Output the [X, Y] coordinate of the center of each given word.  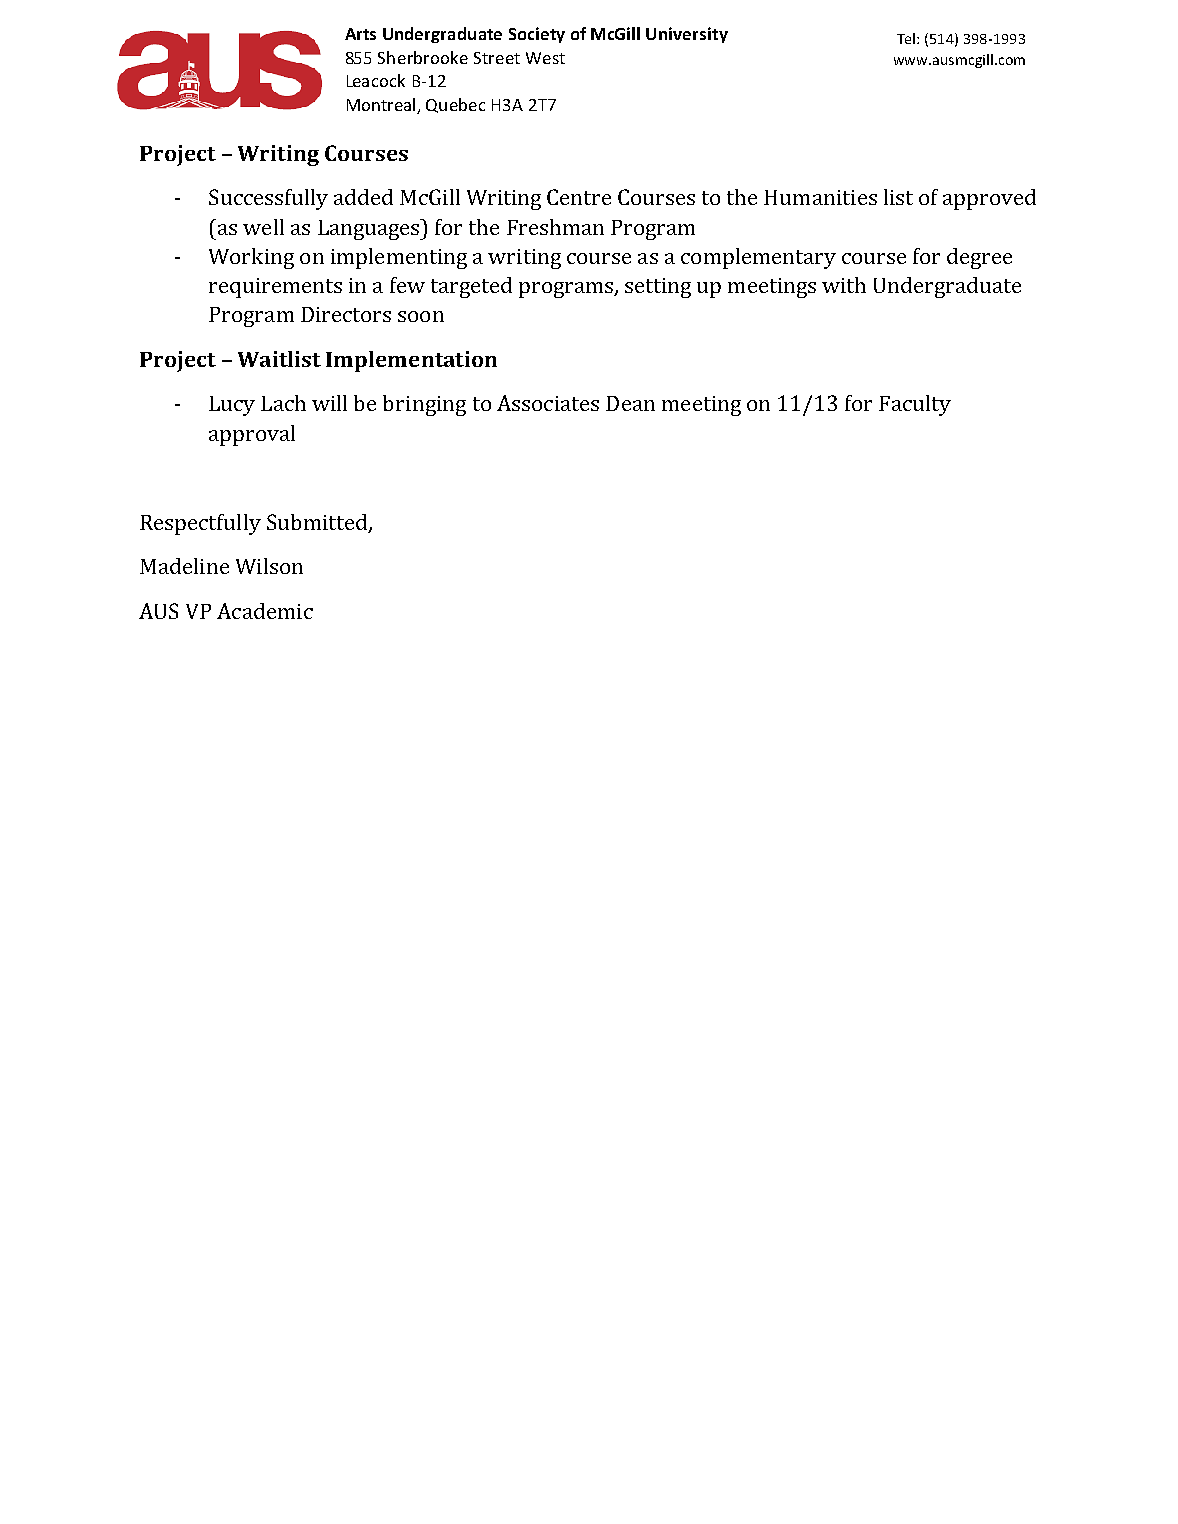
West [545, 58]
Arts [360, 34]
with [844, 285]
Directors [346, 314]
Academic [265, 611]
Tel [906, 38]
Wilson [269, 566]
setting [658, 288]
